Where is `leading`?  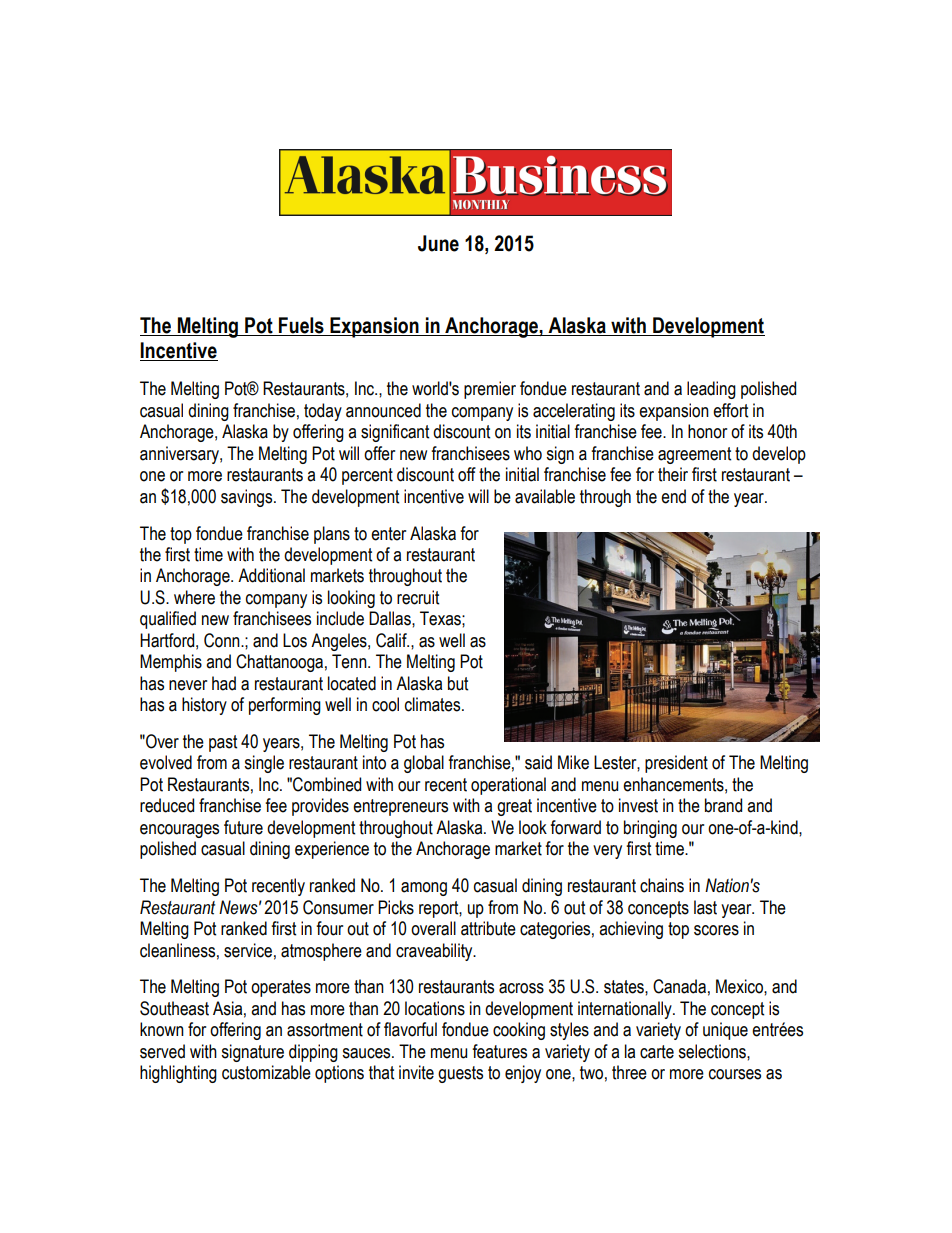 leading is located at coordinates (711, 390).
